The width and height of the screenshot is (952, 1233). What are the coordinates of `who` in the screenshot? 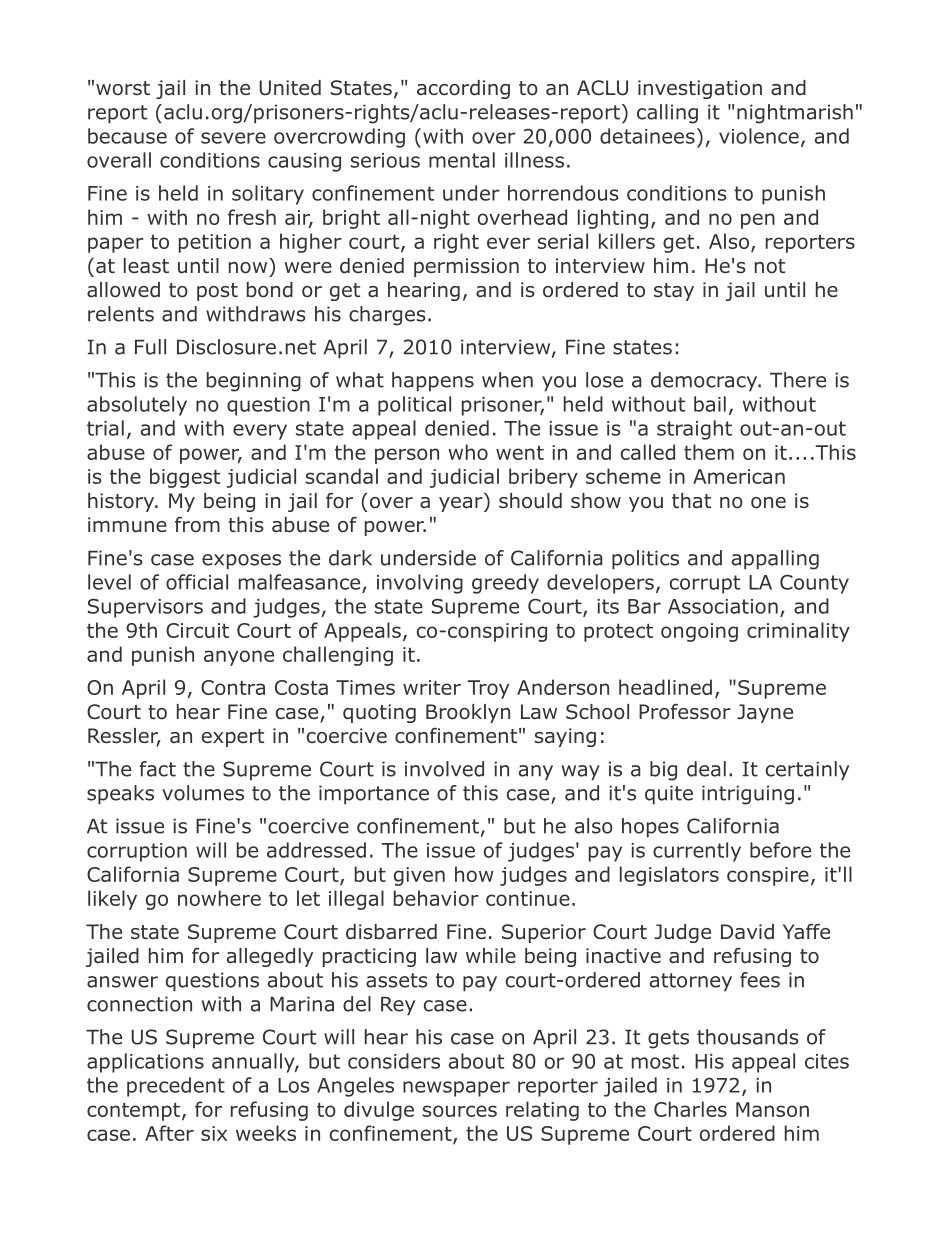 It's located at (468, 452).
